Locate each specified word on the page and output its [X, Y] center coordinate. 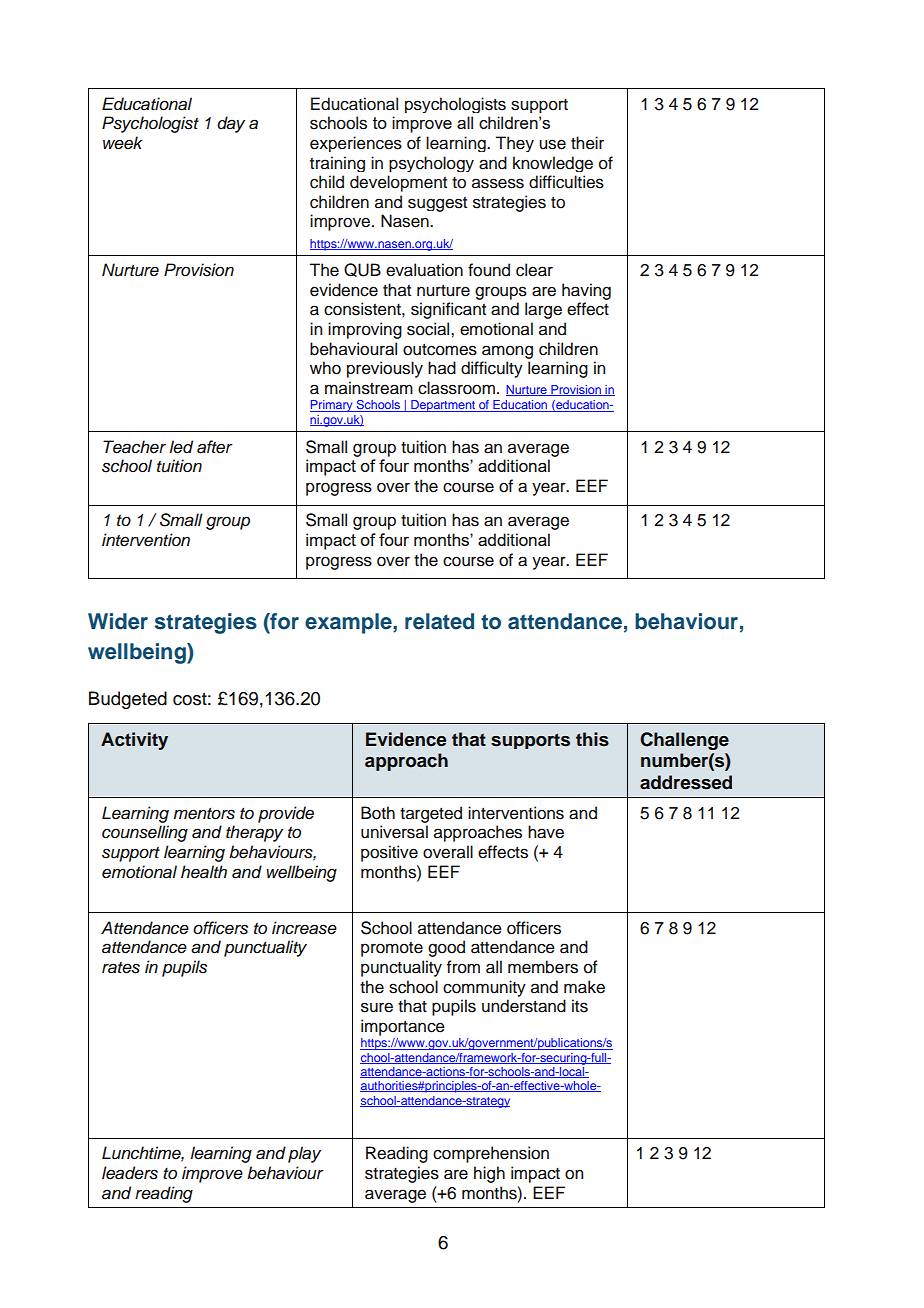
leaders [130, 1173]
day [231, 124]
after [215, 447]
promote [392, 949]
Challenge [684, 741]
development [398, 183]
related [439, 621]
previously [385, 369]
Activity [134, 741]
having [586, 291]
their [587, 143]
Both [378, 813]
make [584, 987]
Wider [118, 621]
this [592, 739]
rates [121, 968]
